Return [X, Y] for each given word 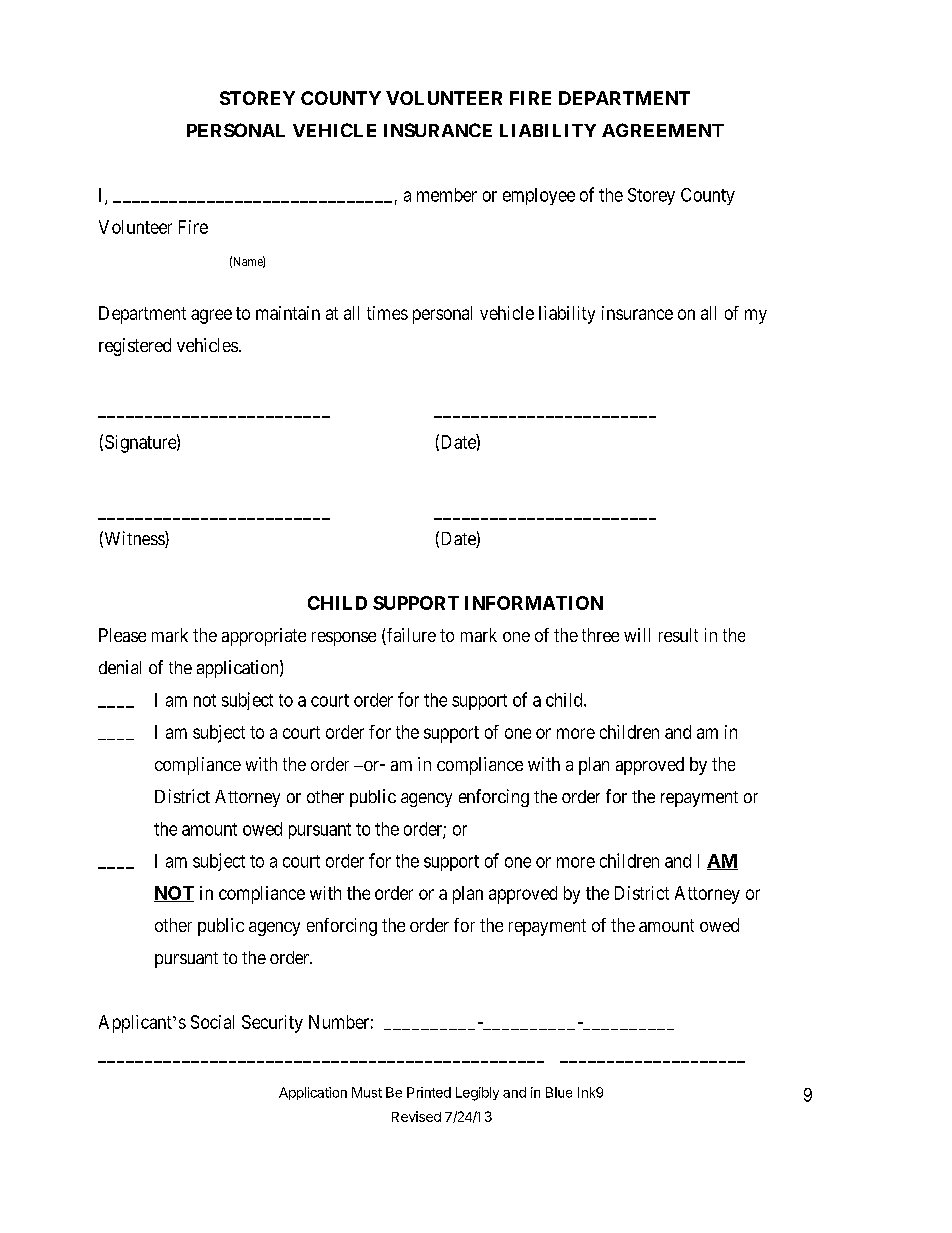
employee [539, 196]
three [600, 635]
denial [120, 667]
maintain [288, 313]
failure [410, 636]
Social [212, 1022]
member [447, 195]
